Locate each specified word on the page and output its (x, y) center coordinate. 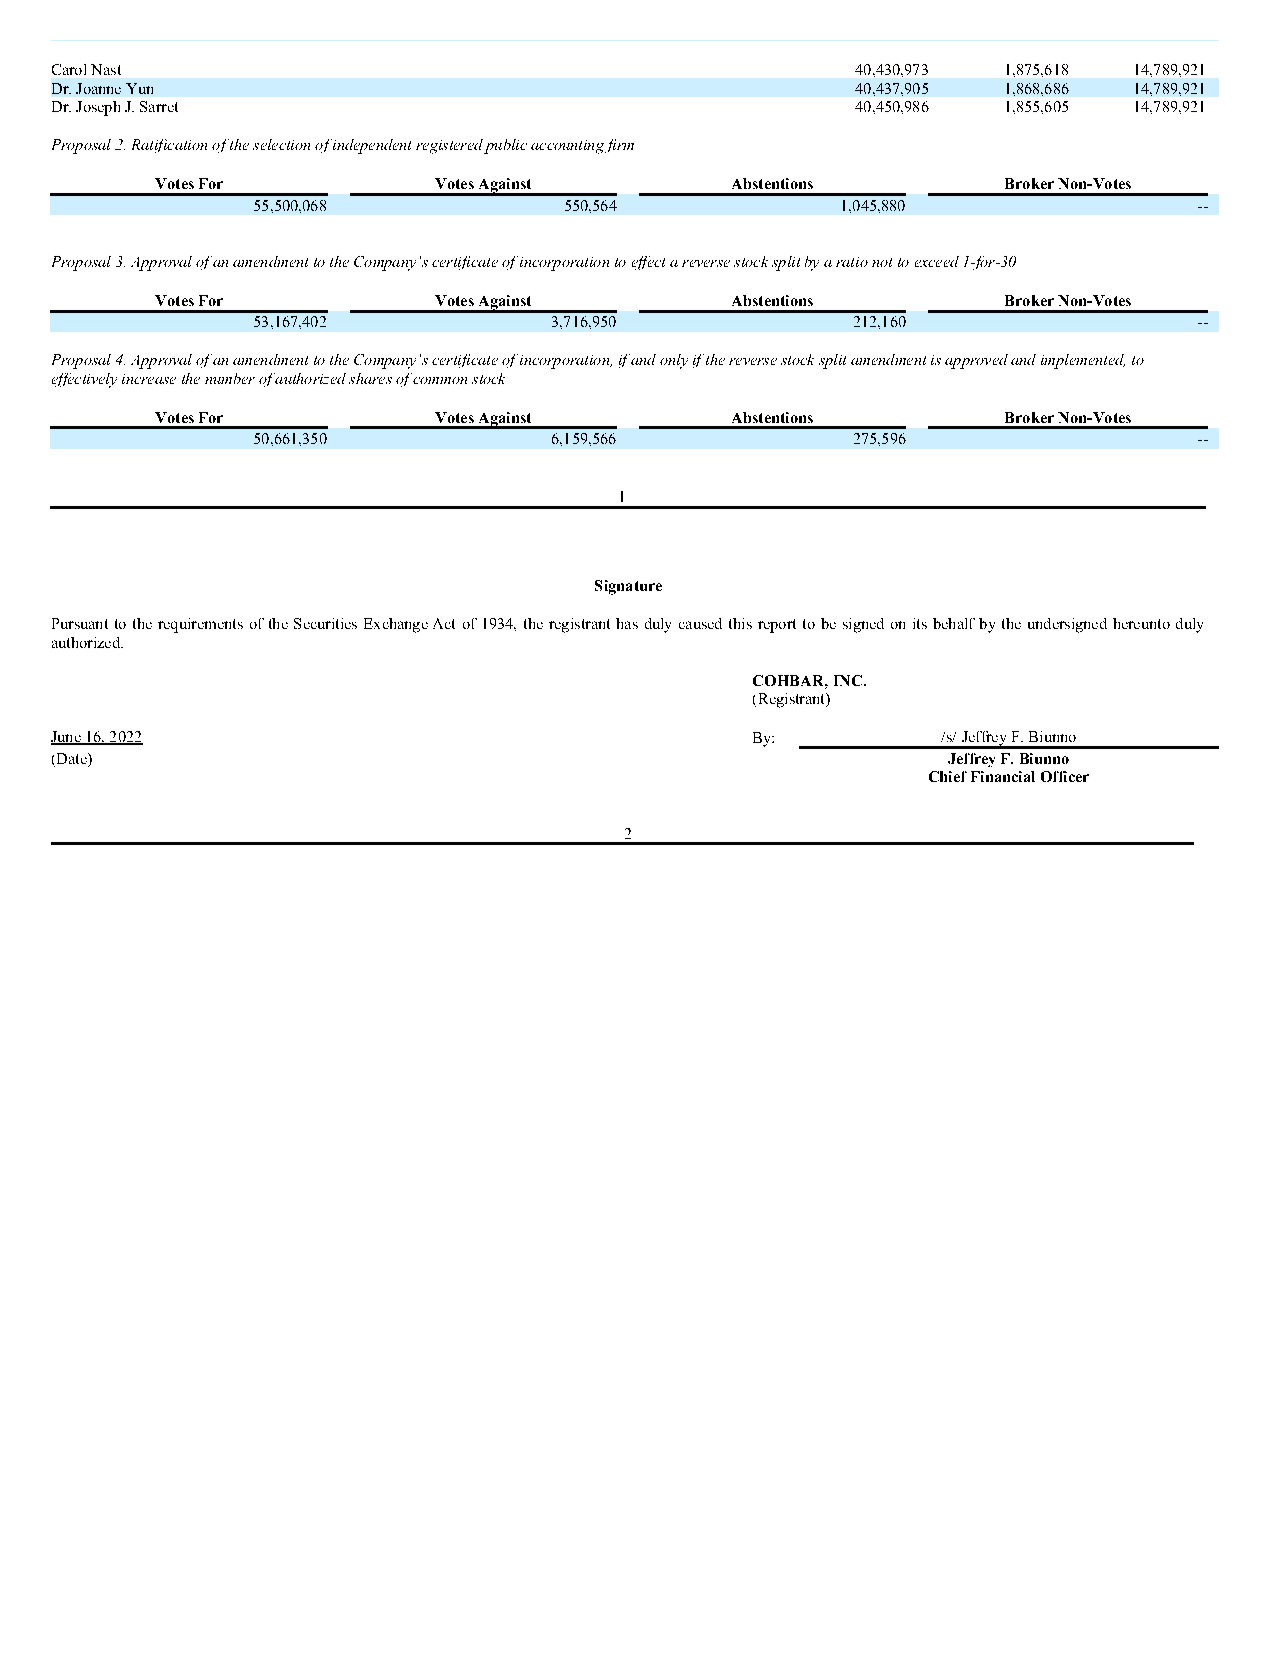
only (674, 361)
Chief (948, 776)
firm (619, 146)
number (230, 378)
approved (976, 361)
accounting (567, 147)
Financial (1003, 776)
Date (73, 758)
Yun (139, 88)
